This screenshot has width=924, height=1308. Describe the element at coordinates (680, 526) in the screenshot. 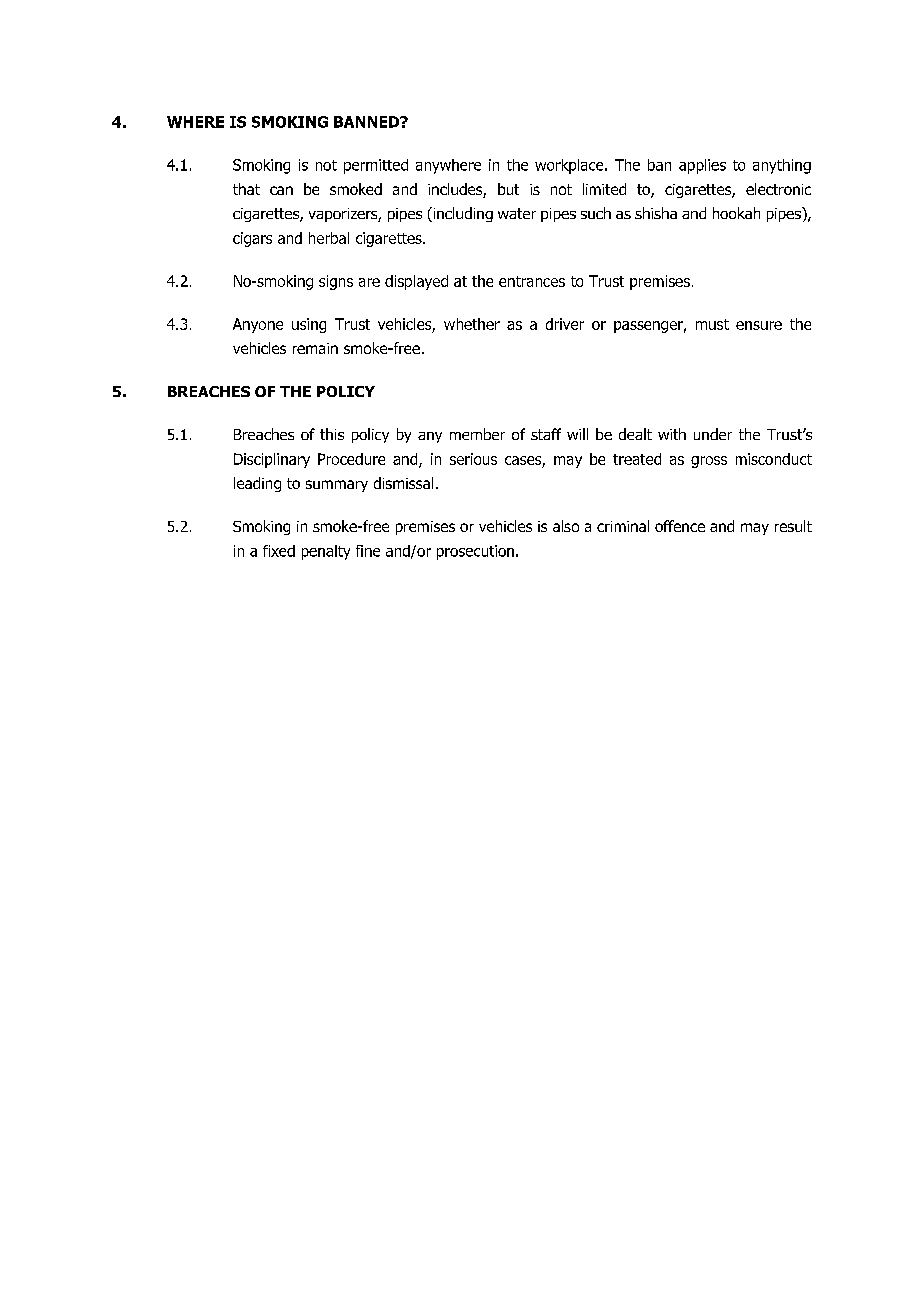

I see `offence` at that location.
